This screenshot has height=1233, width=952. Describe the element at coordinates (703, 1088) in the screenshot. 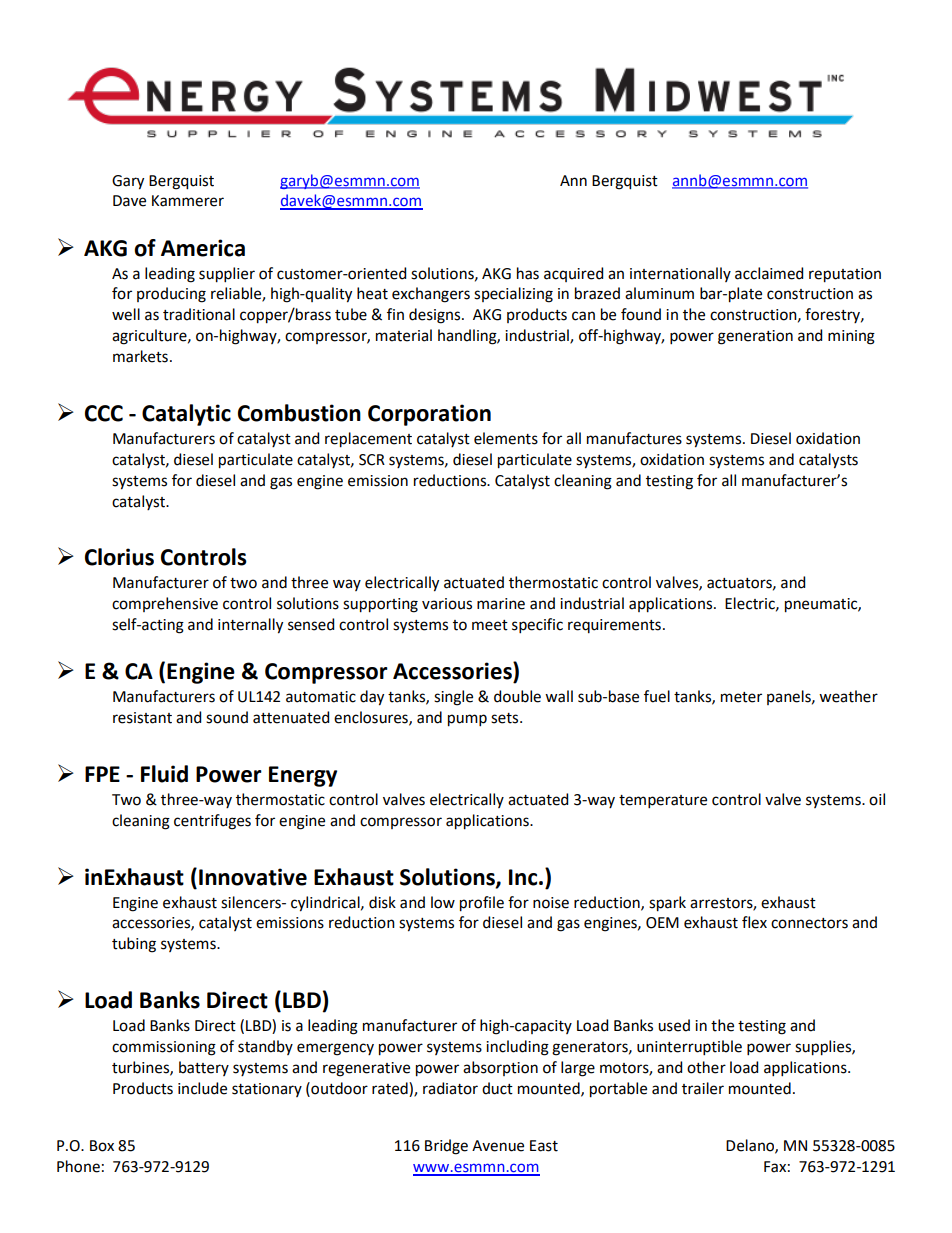

I see `trailer` at that location.
